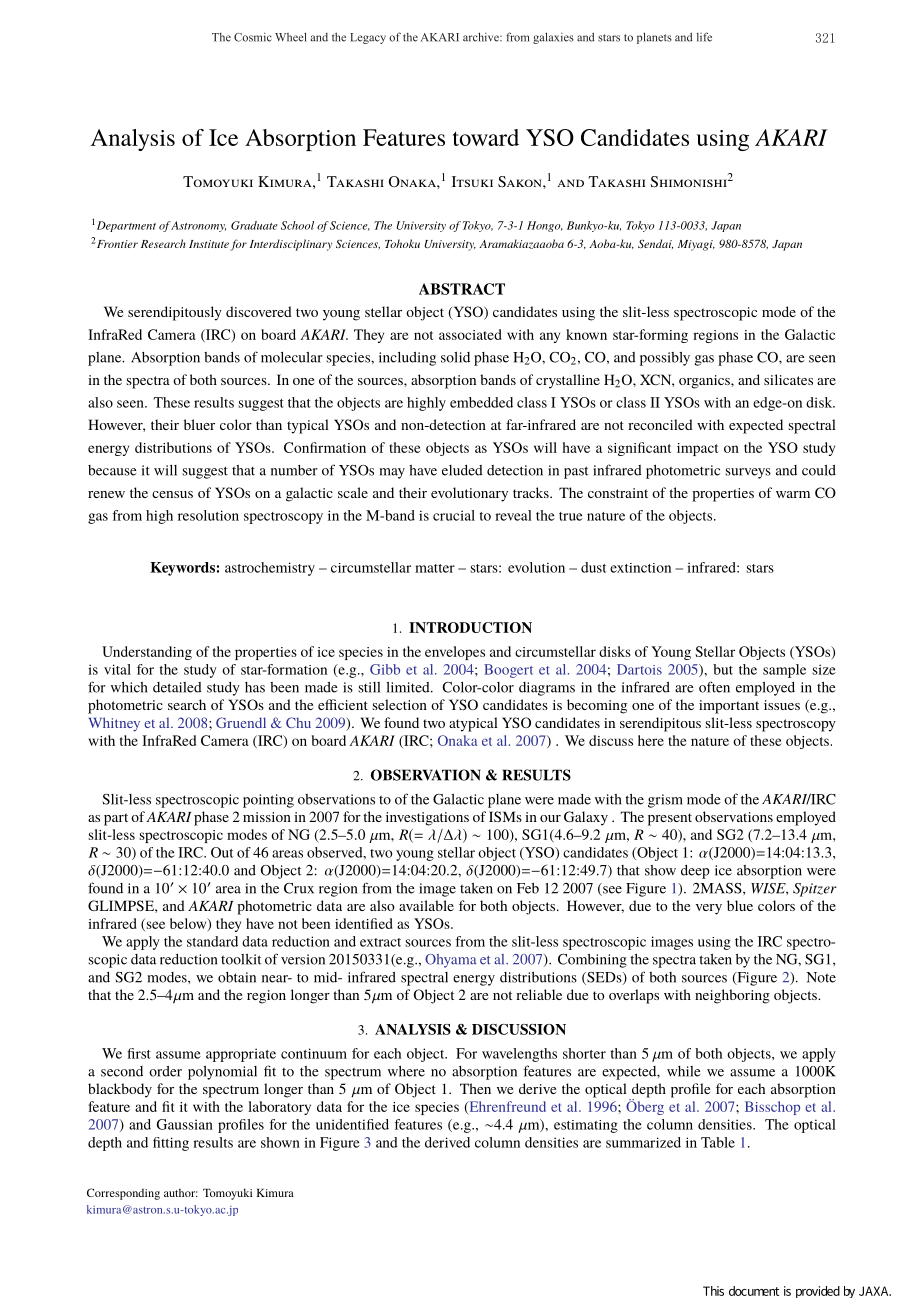 This image has width=924, height=1308. I want to click on surveys, so click(748, 473).
